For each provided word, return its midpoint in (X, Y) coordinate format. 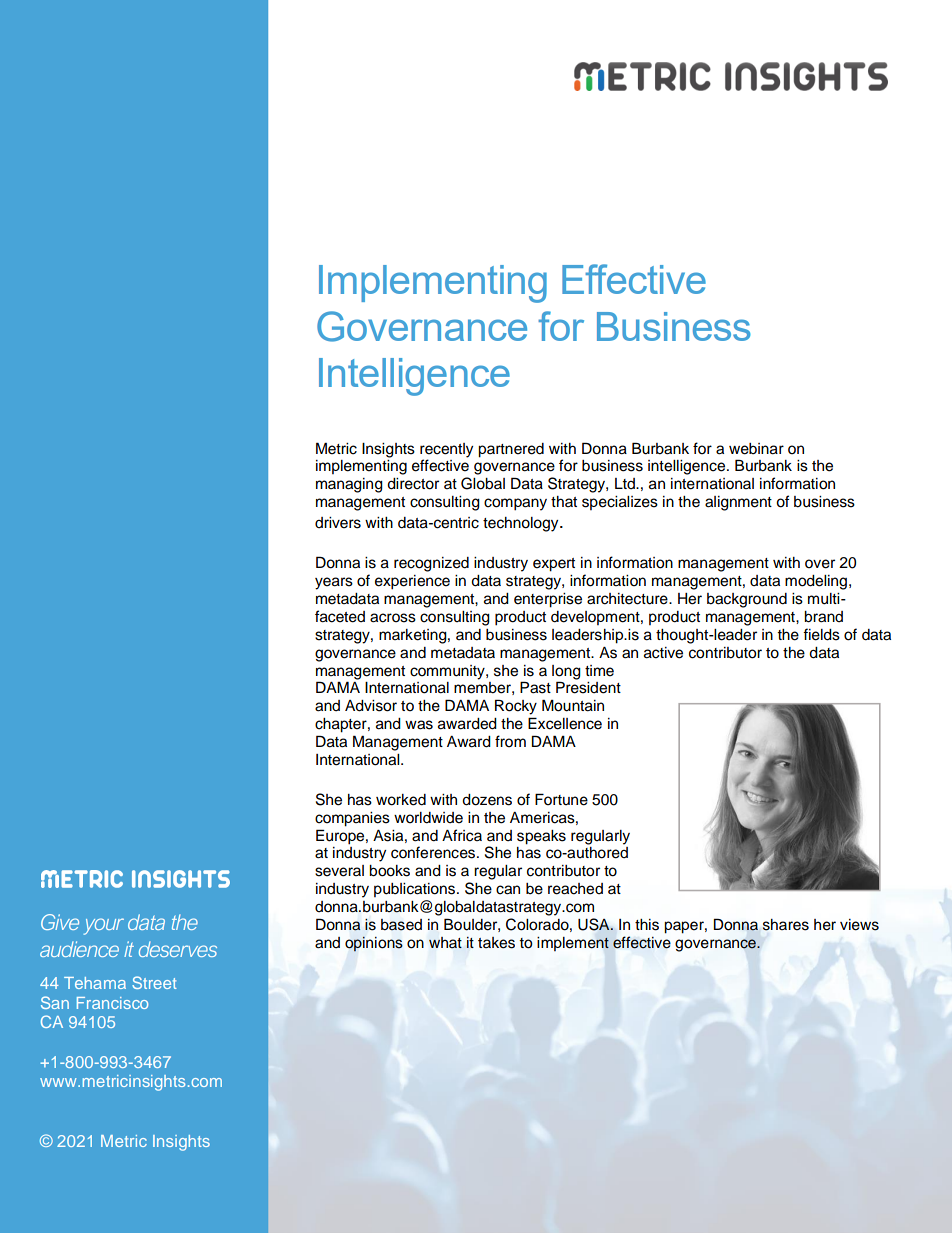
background (747, 600)
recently (446, 450)
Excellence (565, 723)
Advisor (371, 706)
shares (786, 925)
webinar (756, 449)
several (339, 871)
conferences (434, 852)
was (419, 725)
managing (349, 485)
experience (412, 582)
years (334, 583)
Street (154, 982)
